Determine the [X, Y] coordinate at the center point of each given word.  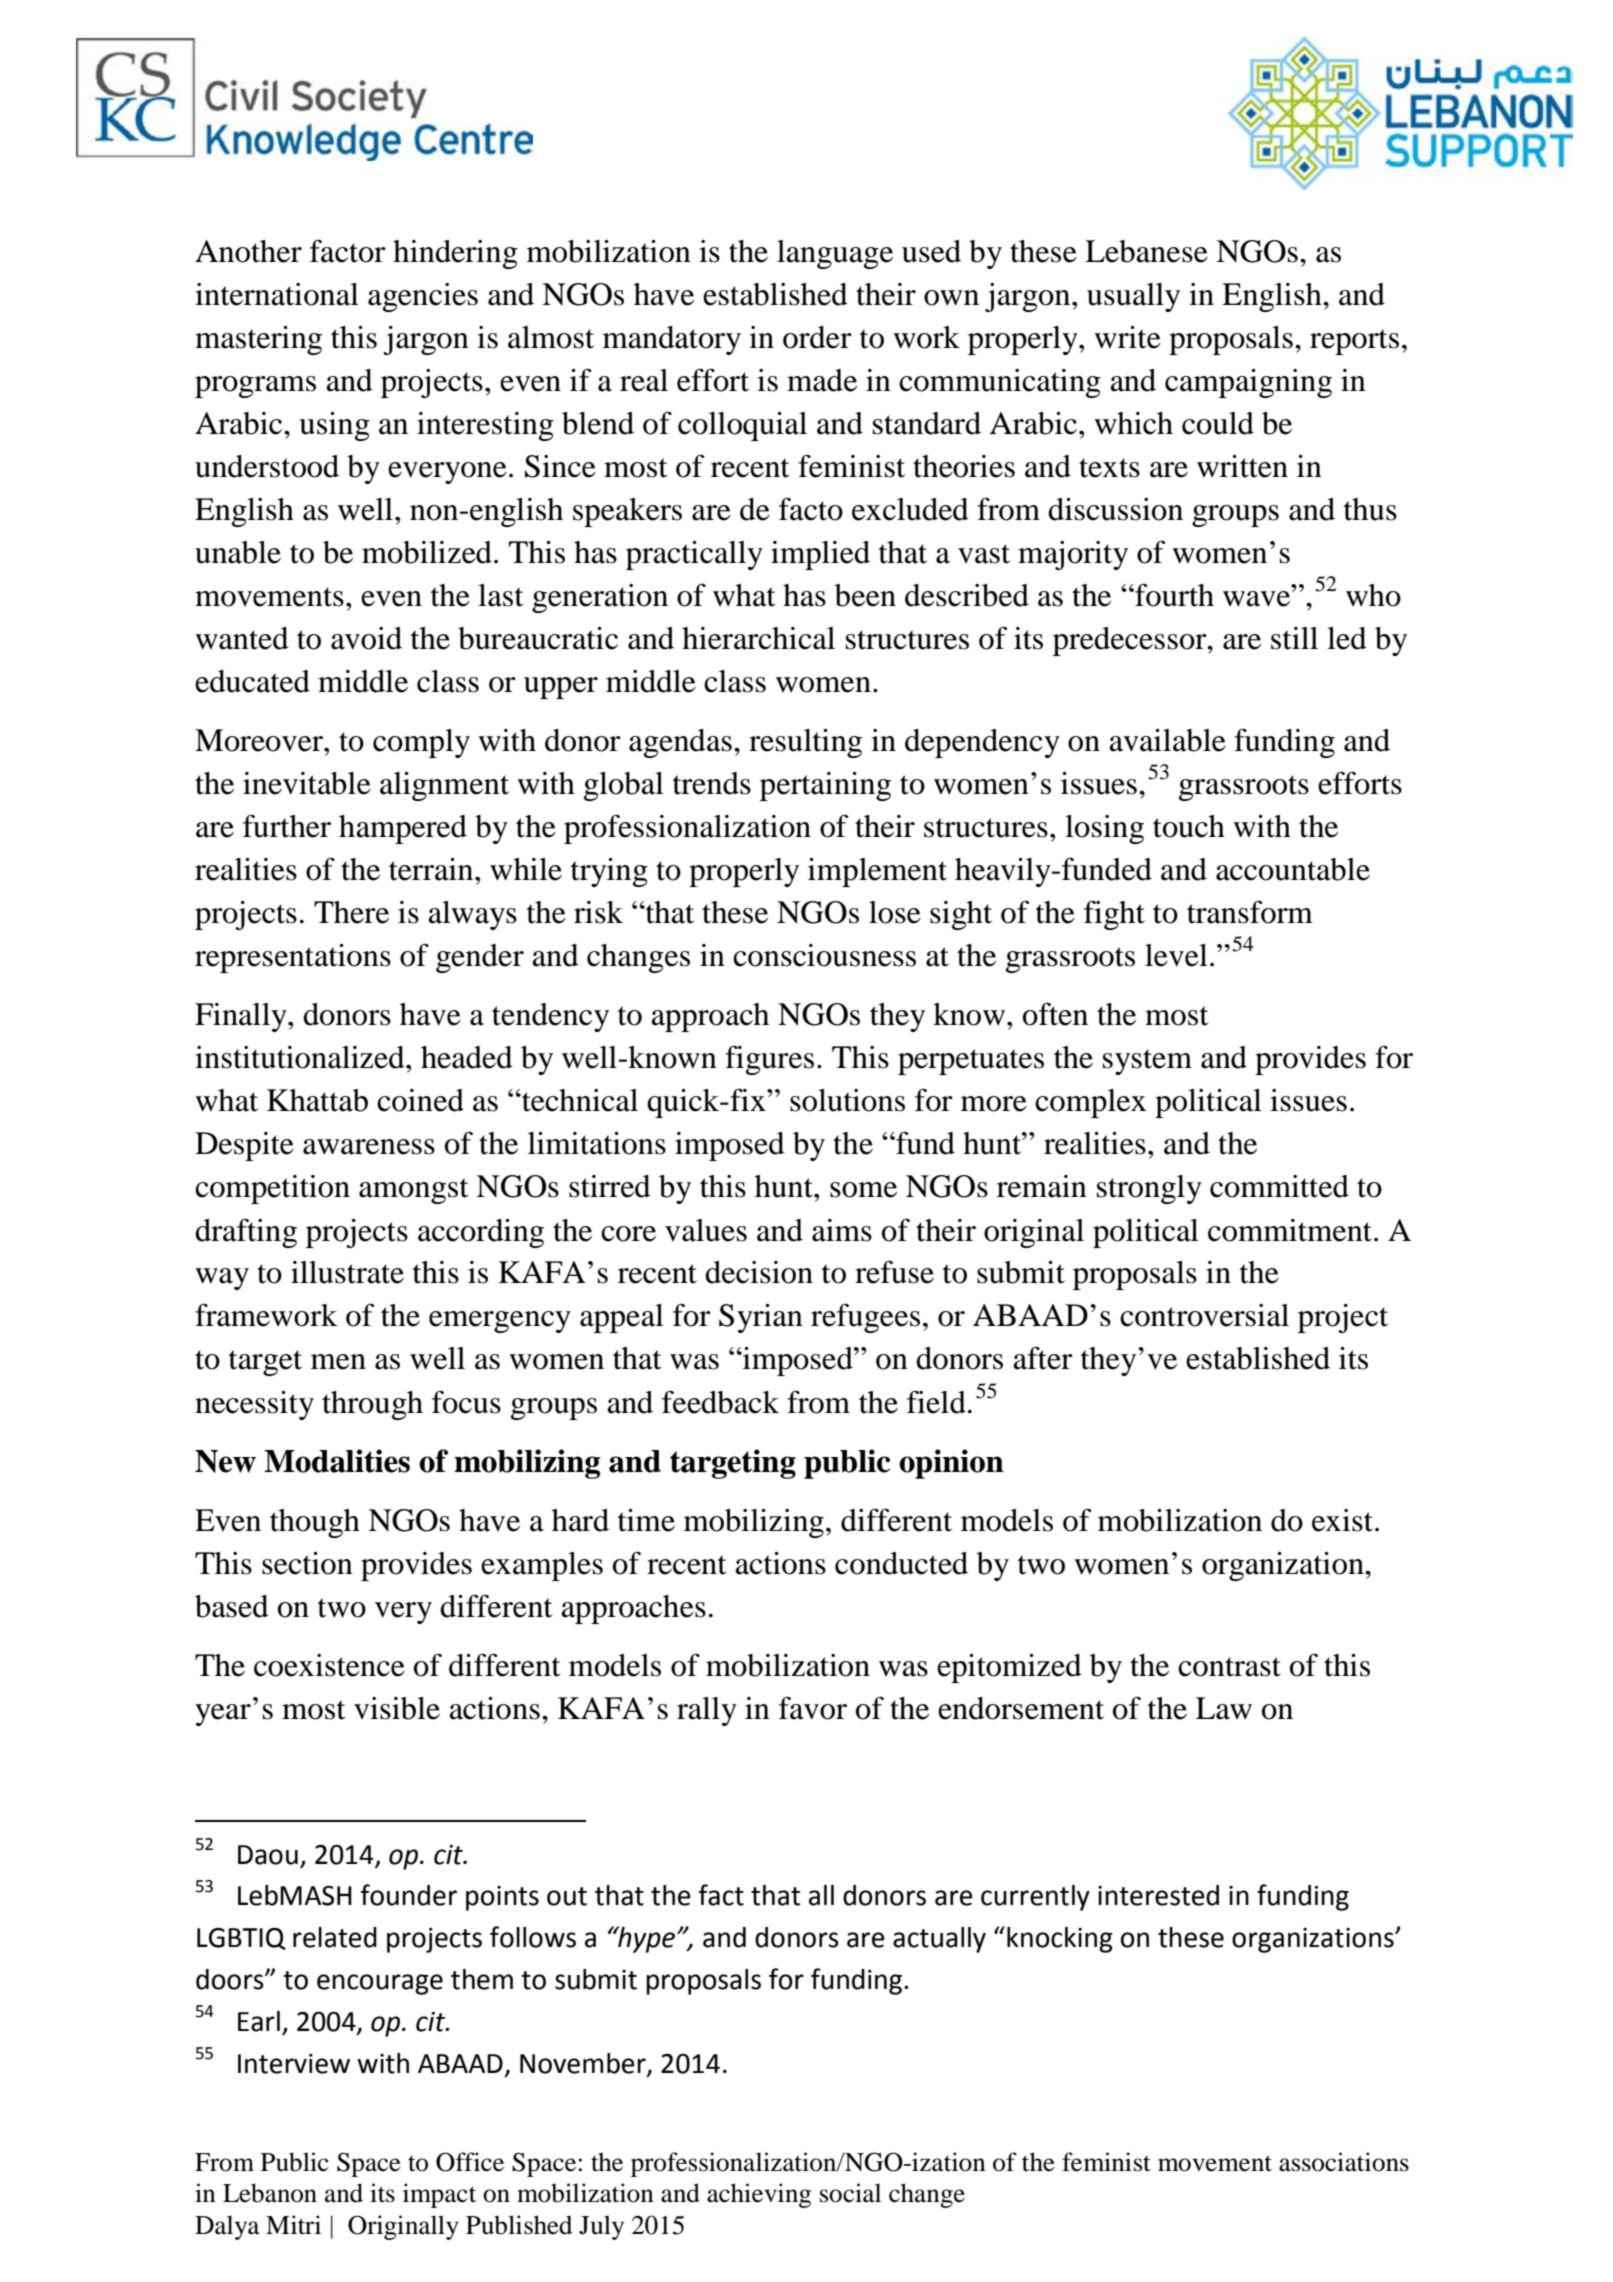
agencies [423, 297]
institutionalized [301, 1057]
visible [397, 1708]
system [1147, 1062]
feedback [720, 1402]
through [372, 1405]
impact [439, 2195]
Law [1224, 1708]
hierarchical [758, 638]
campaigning [1248, 383]
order [817, 337]
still [1294, 638]
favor [813, 1708]
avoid [366, 638]
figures [769, 1060]
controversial [1204, 1315]
